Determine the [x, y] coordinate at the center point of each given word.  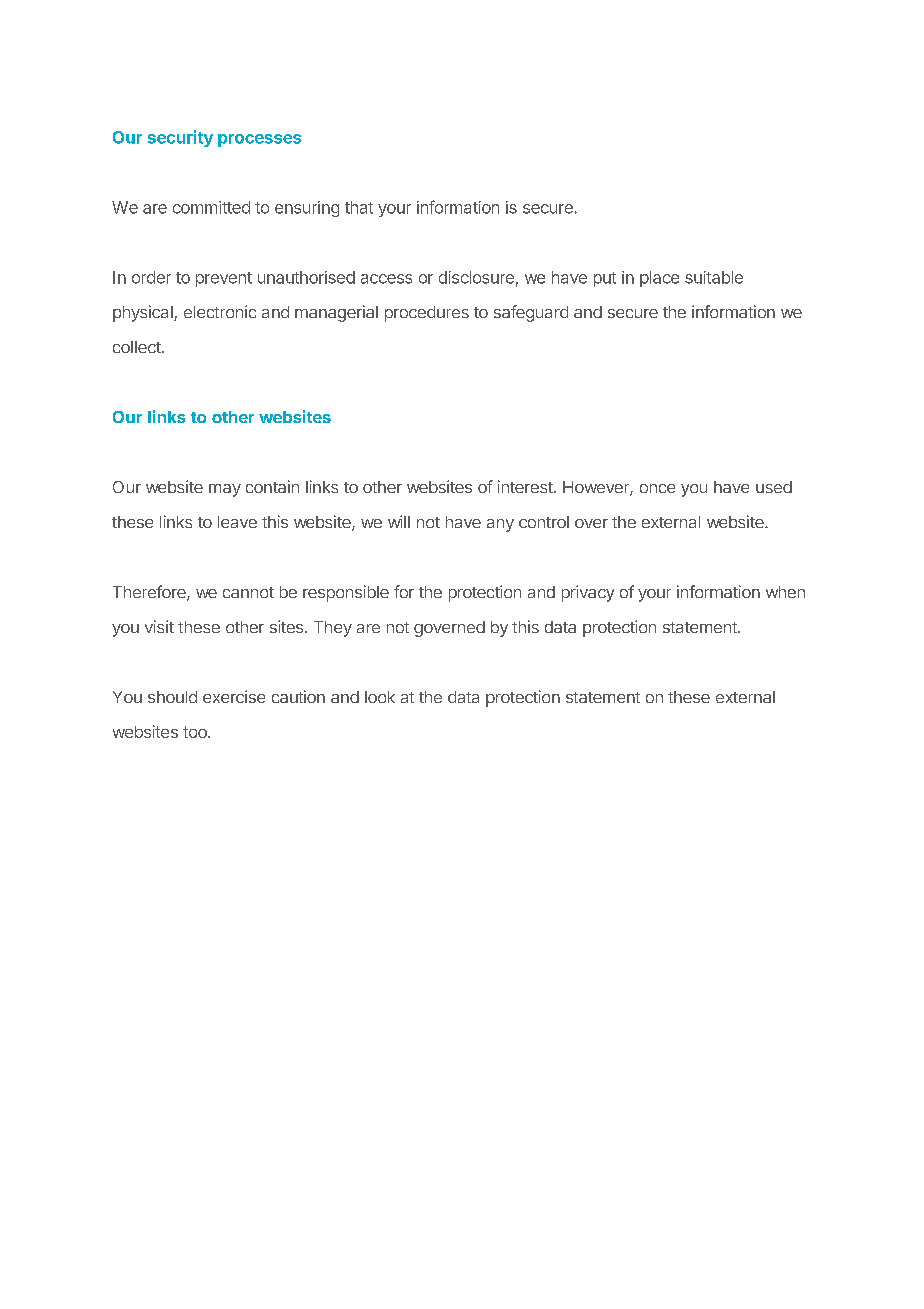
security [180, 138]
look [380, 697]
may [225, 490]
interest [526, 486]
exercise [234, 696]
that [359, 207]
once [657, 488]
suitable [714, 277]
